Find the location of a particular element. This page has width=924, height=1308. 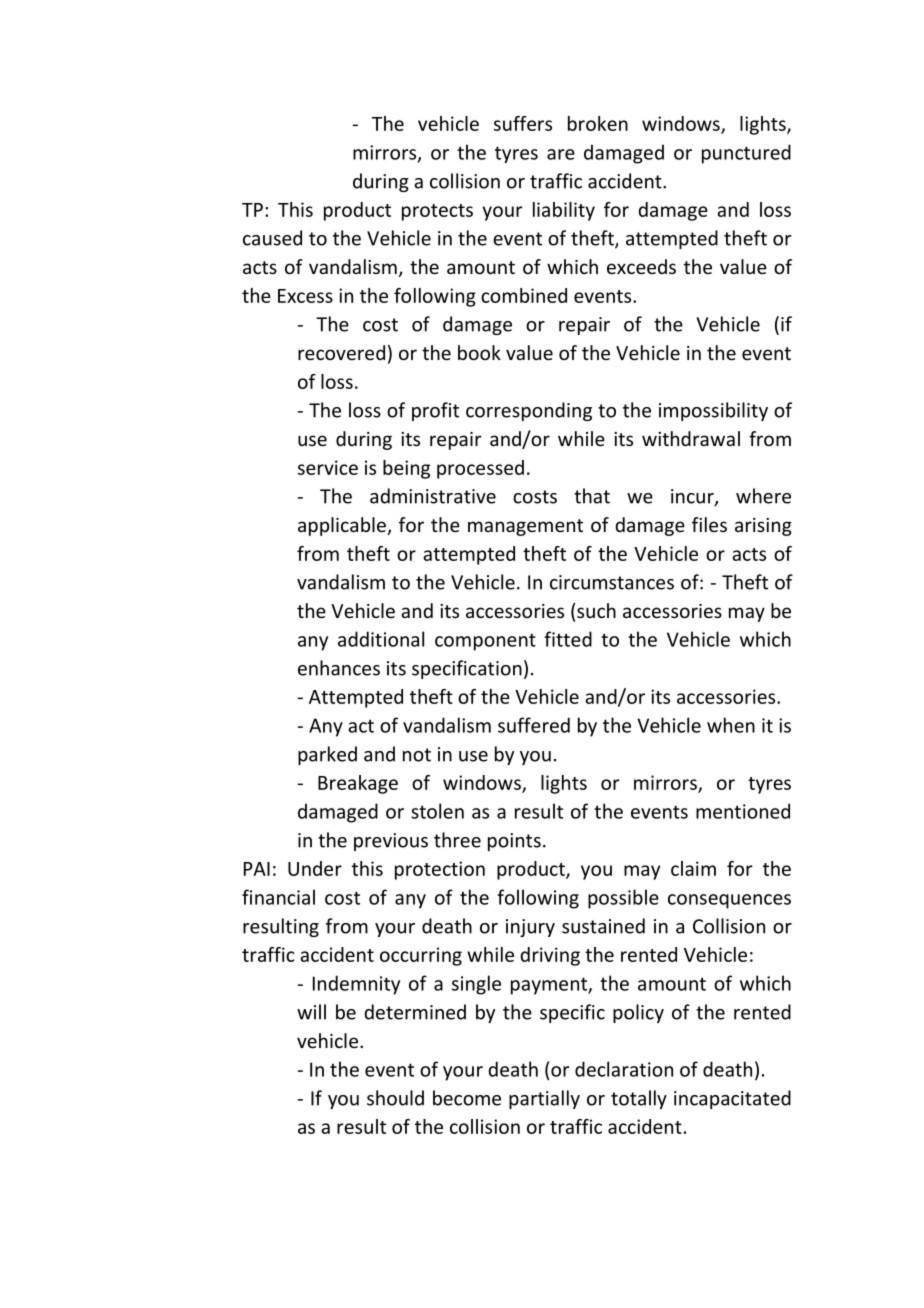

withdrawal is located at coordinates (691, 438).
